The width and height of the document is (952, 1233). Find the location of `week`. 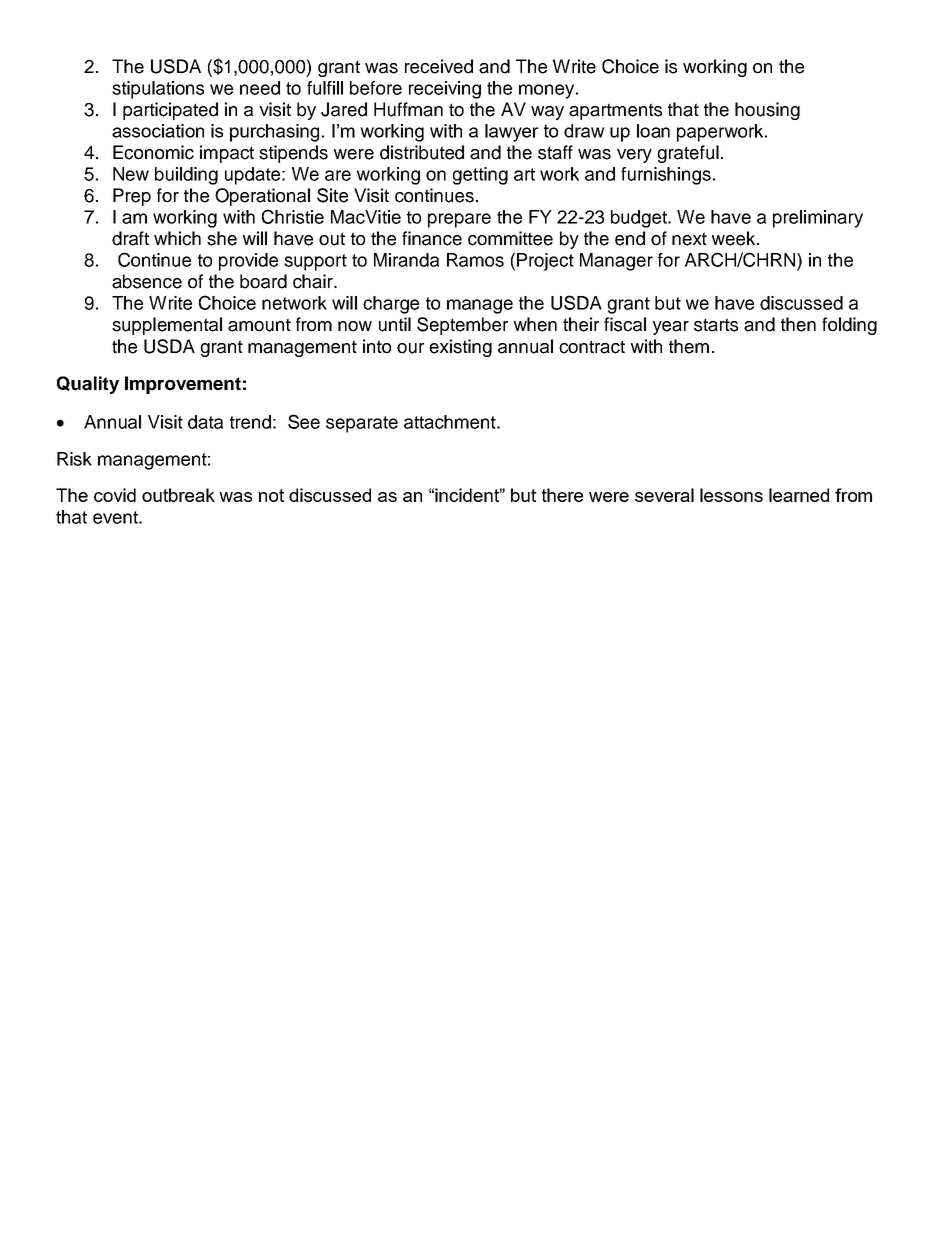

week is located at coordinates (735, 238).
